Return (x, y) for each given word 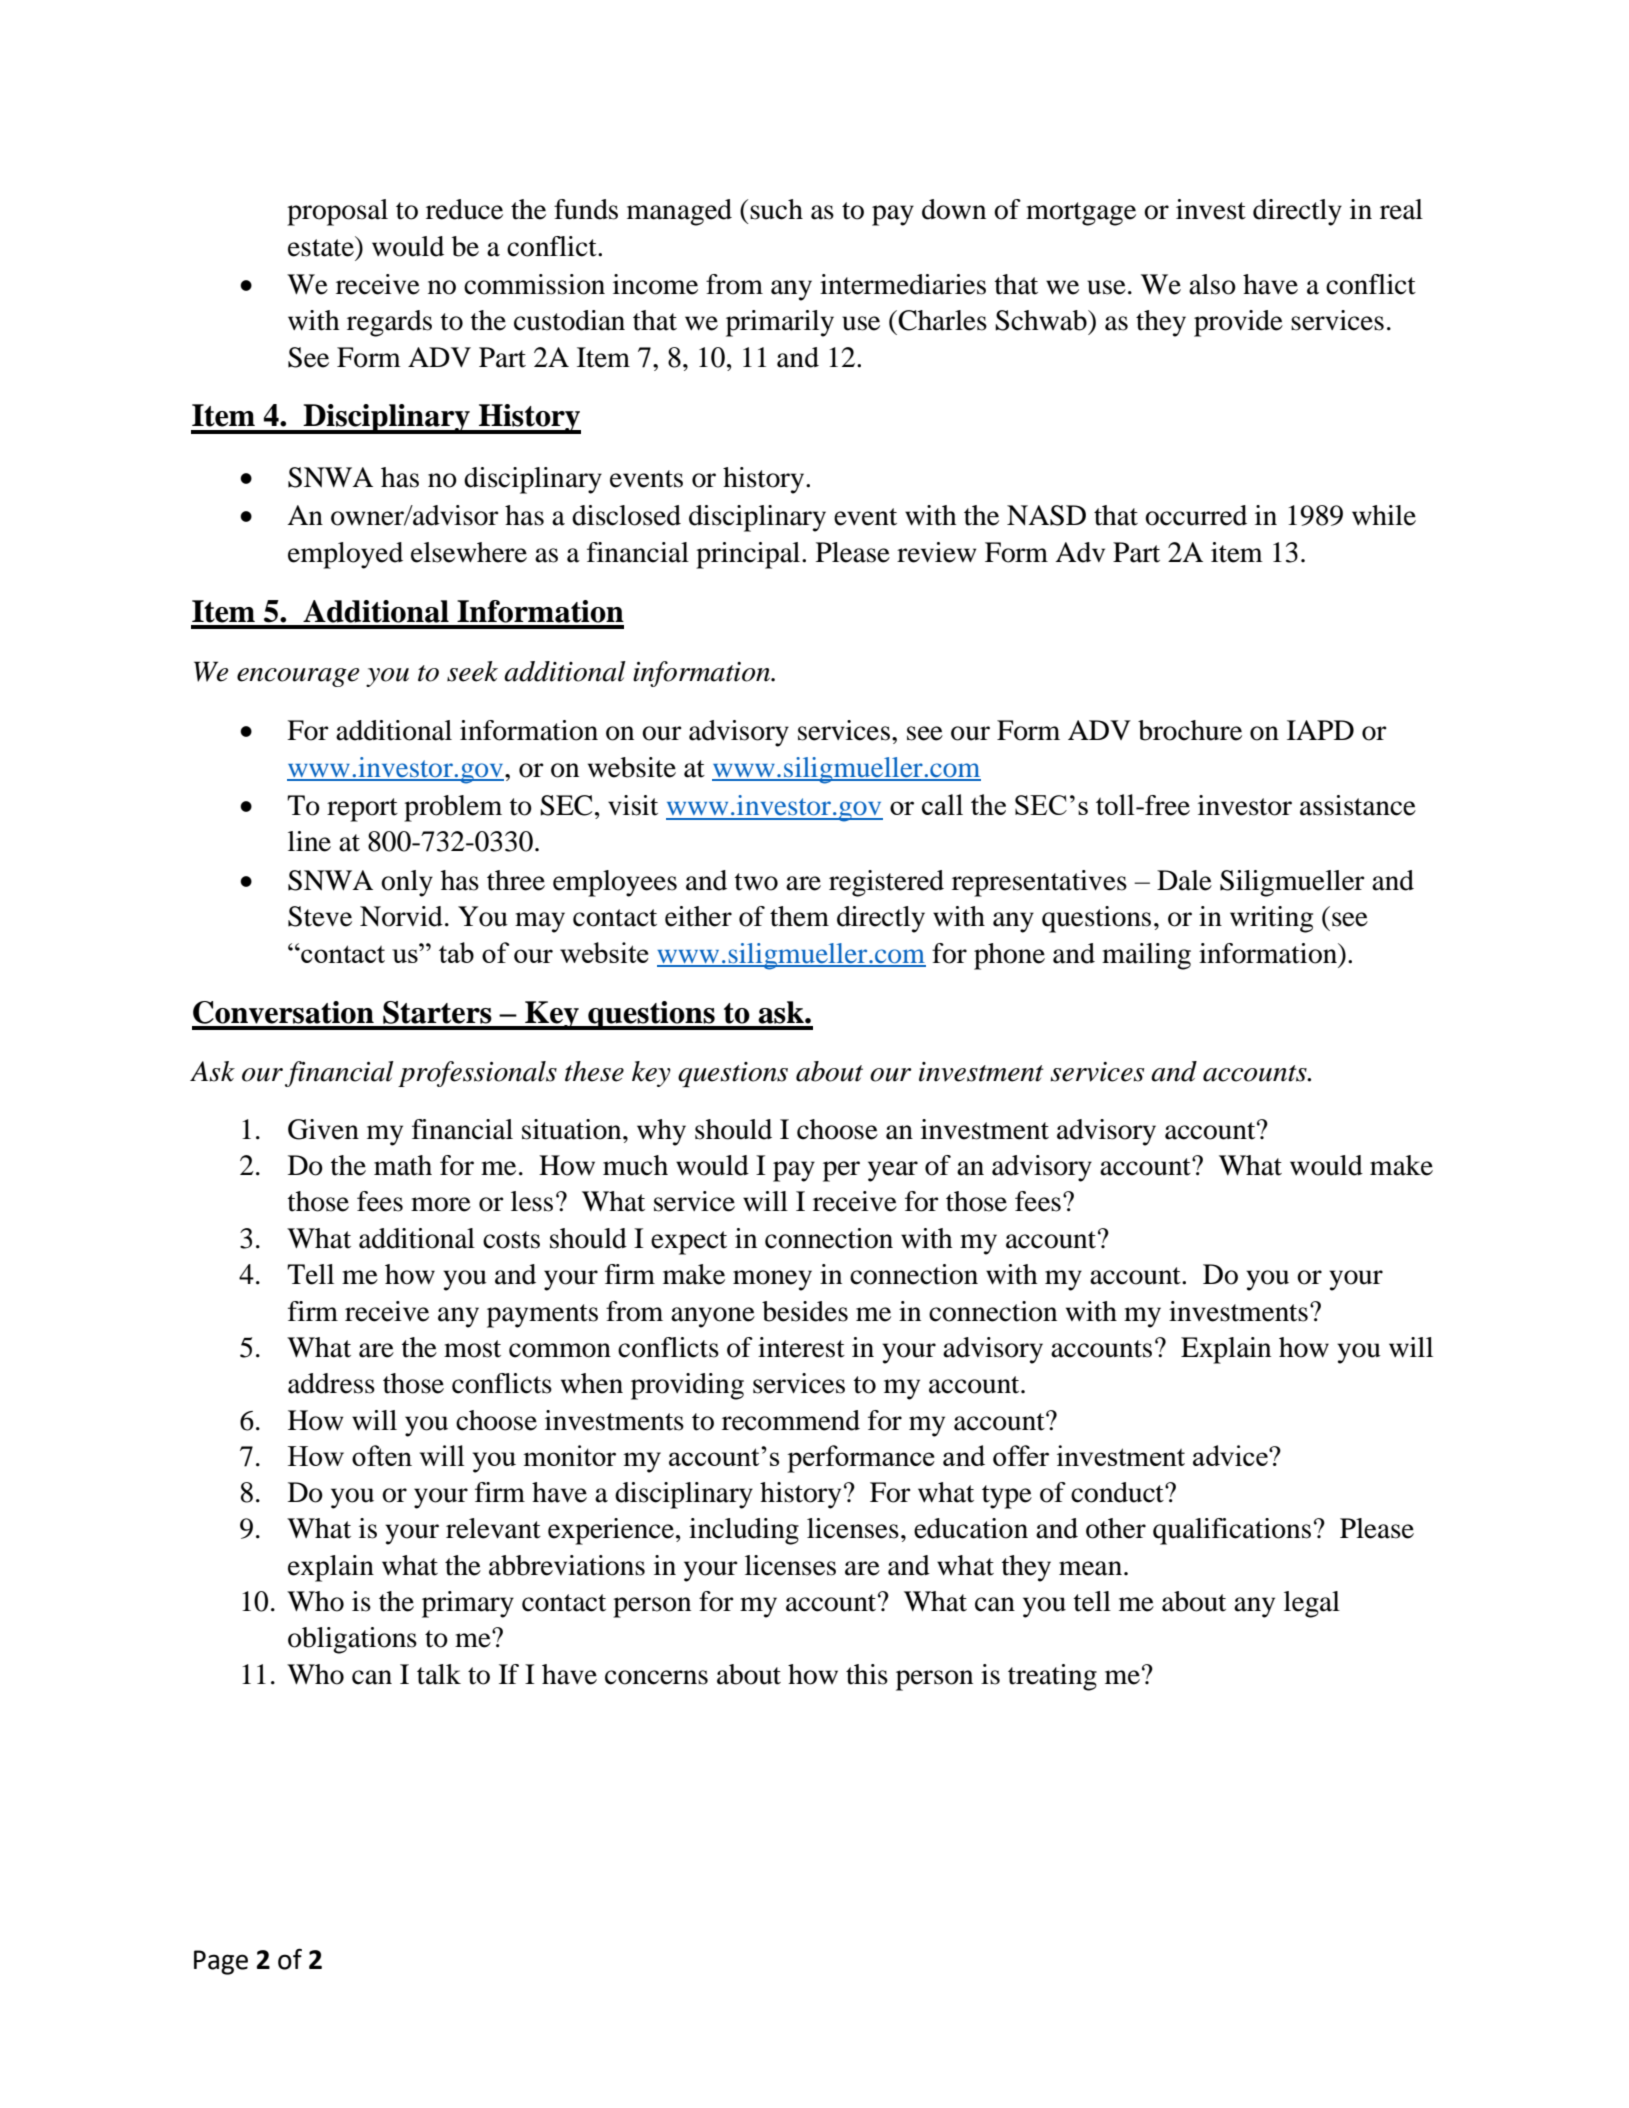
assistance (1358, 805)
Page (221, 1962)
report (362, 810)
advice (1231, 1455)
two (756, 882)
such (776, 209)
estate (322, 246)
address (331, 1383)
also (1212, 284)
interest (801, 1347)
